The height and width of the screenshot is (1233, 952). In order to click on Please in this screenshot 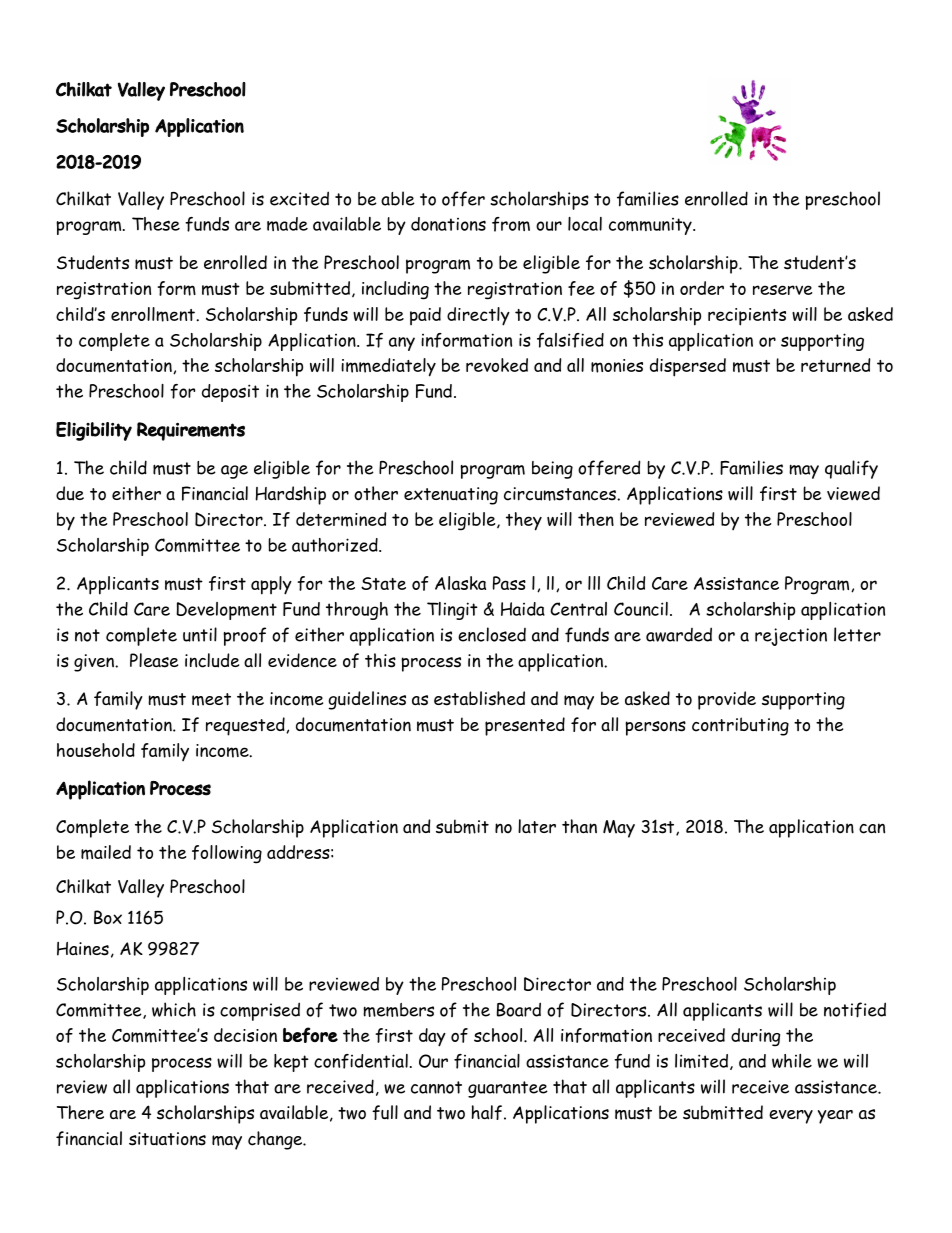, I will do `click(154, 660)`.
